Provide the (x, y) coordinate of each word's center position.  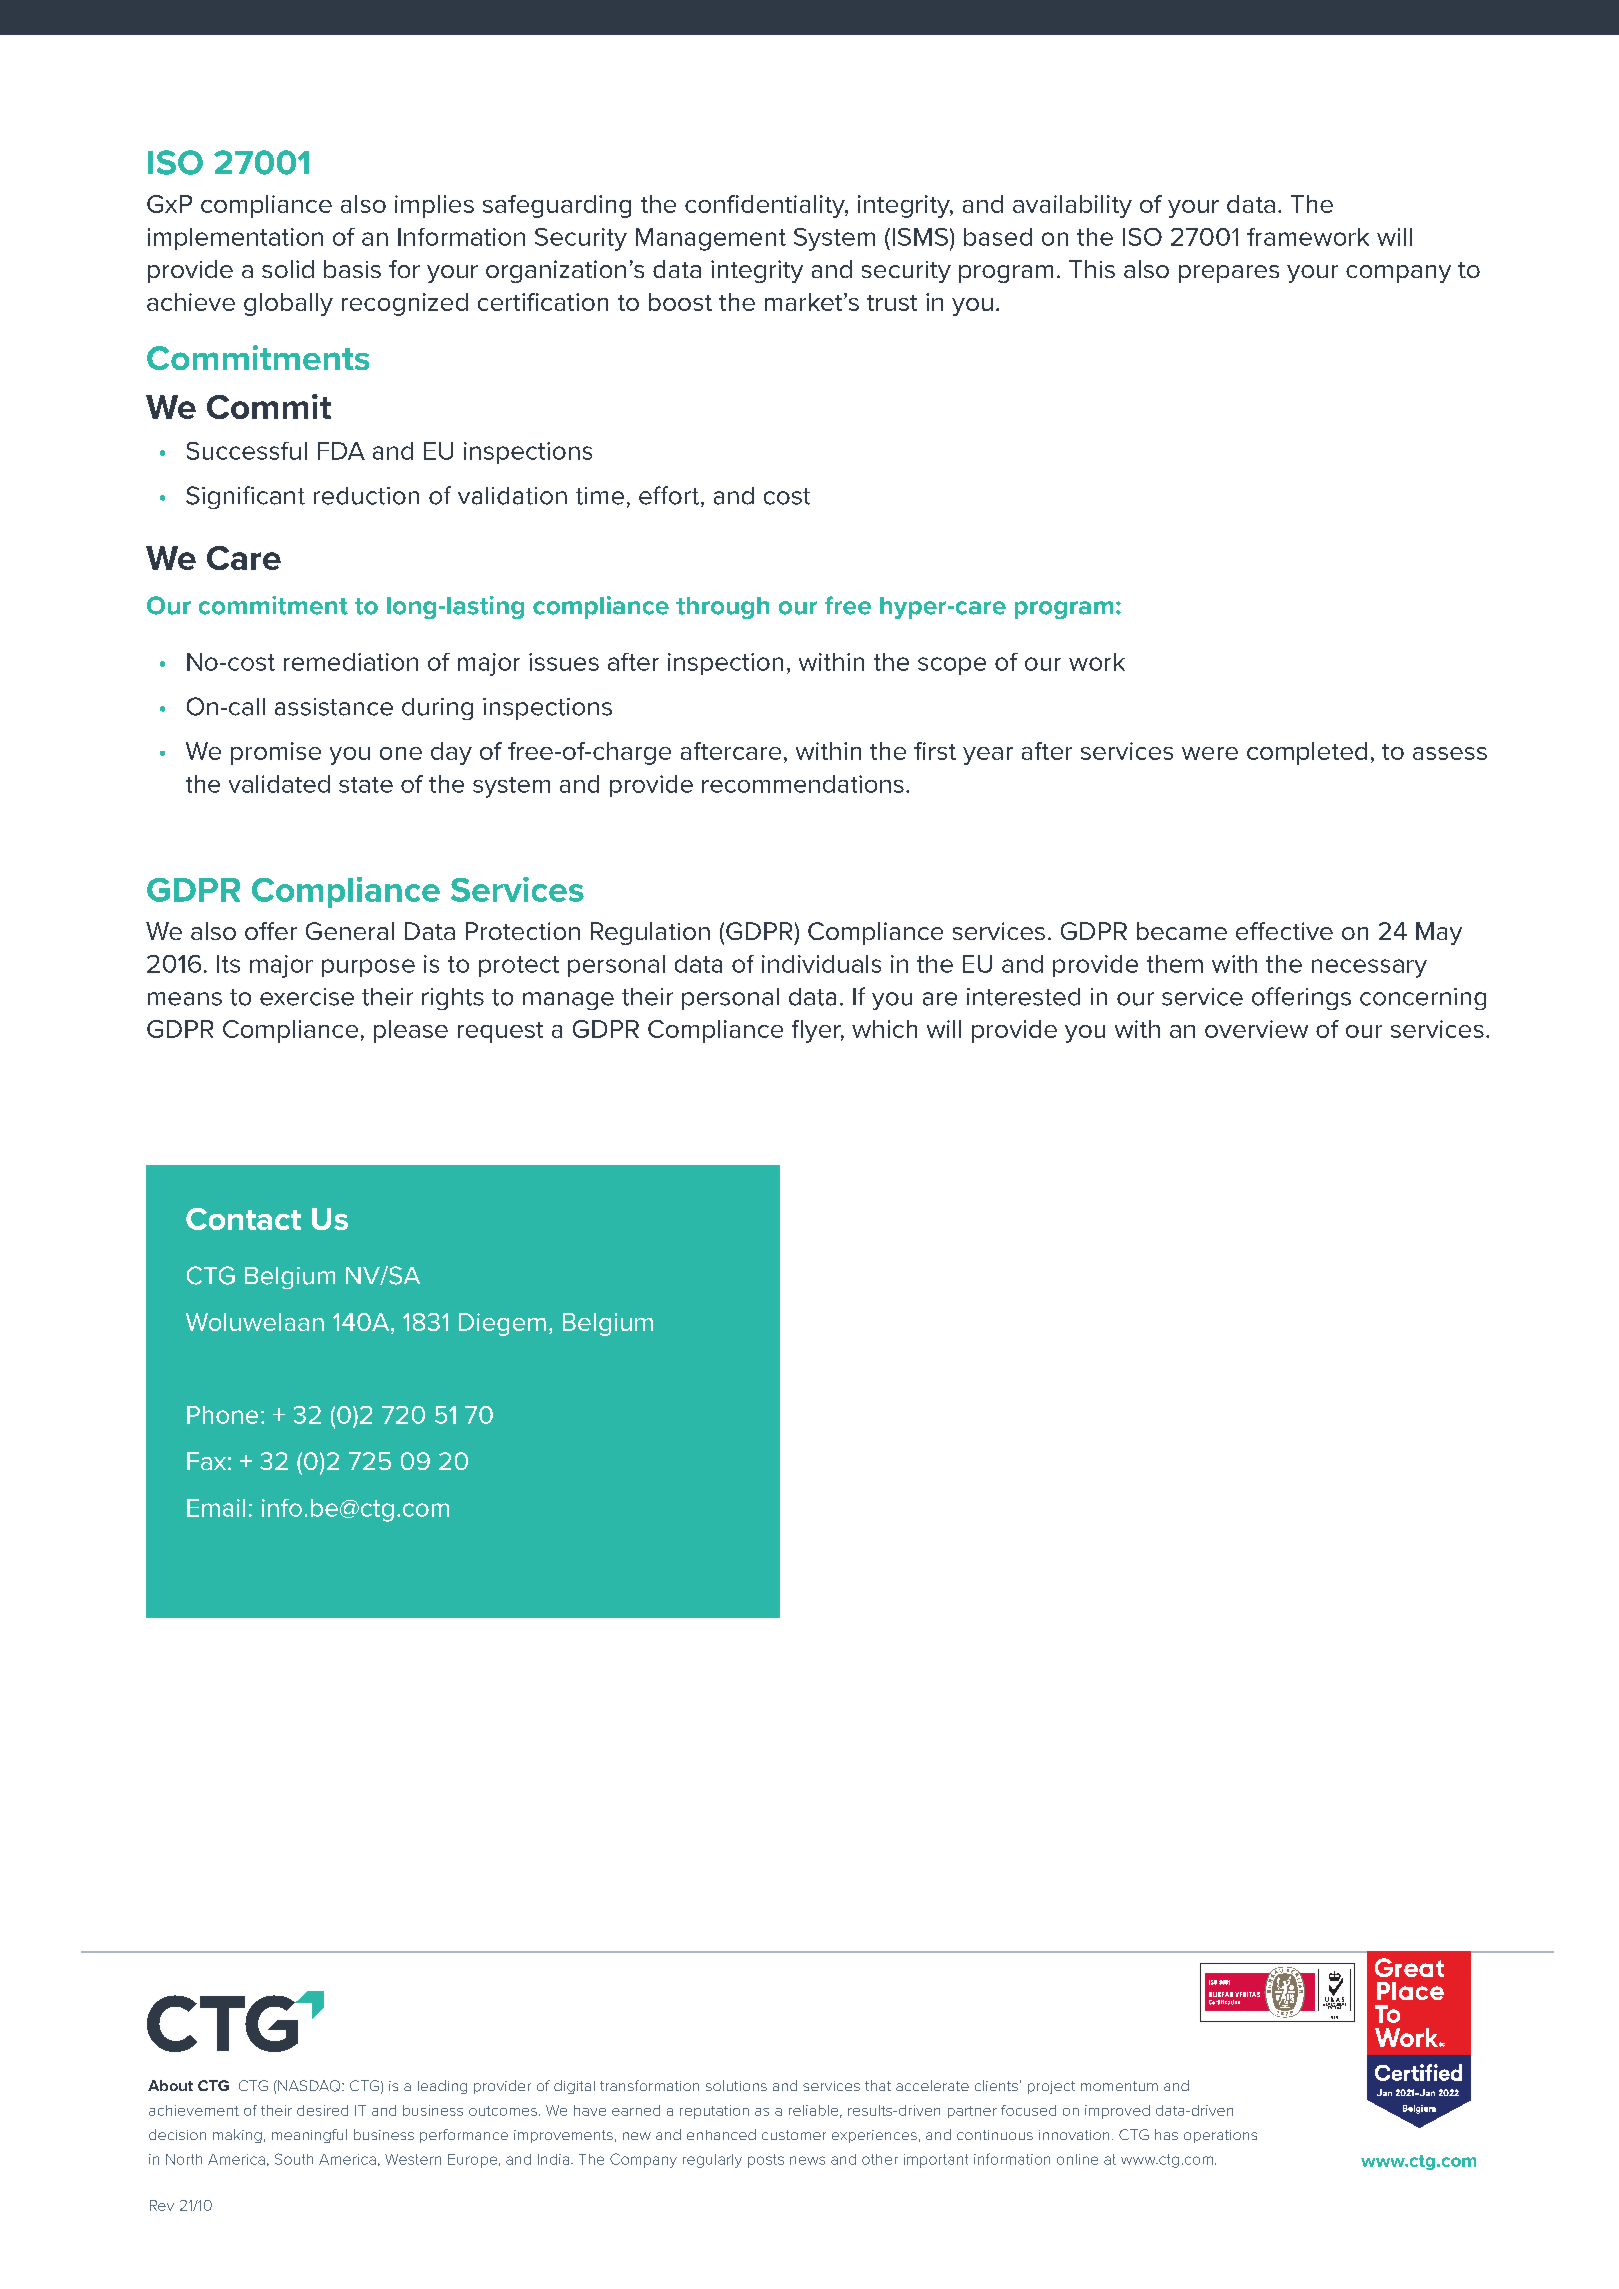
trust (892, 303)
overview (1256, 1029)
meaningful (309, 2136)
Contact (243, 1219)
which (884, 1029)
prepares (1229, 274)
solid (288, 269)
